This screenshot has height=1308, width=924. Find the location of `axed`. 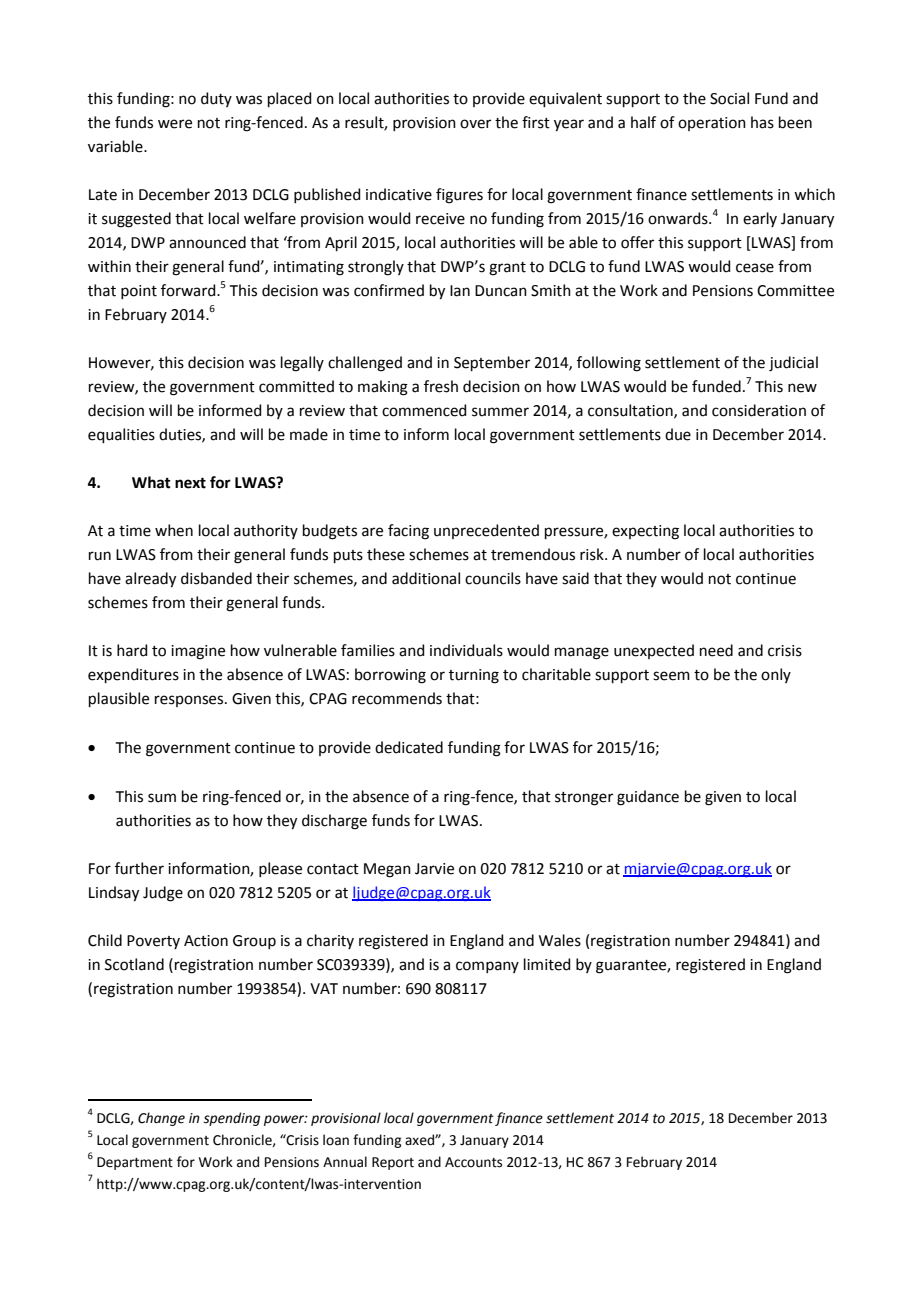

axed is located at coordinates (420, 1140).
